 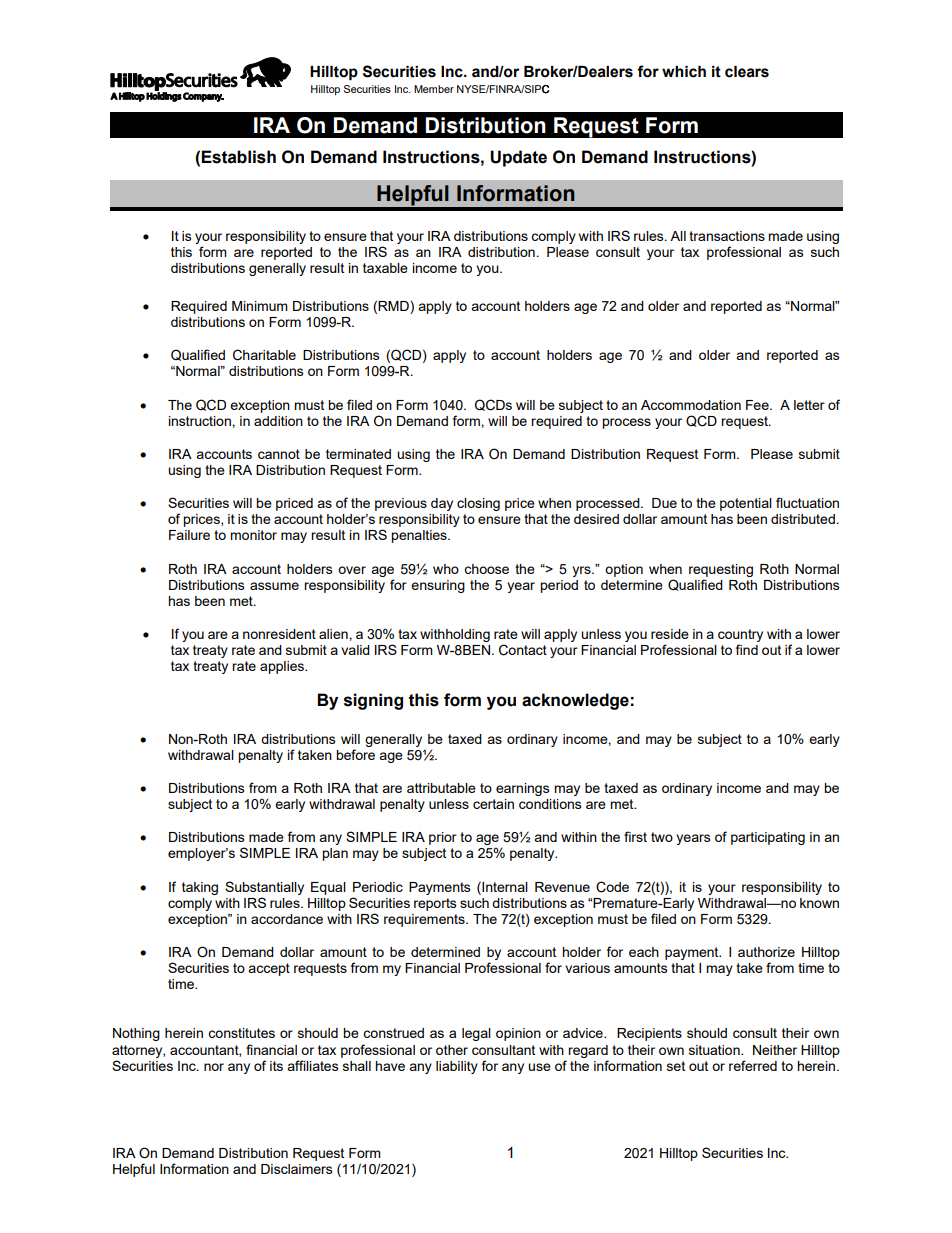 What do you see at coordinates (747, 72) in the image?
I see `clears` at bounding box center [747, 72].
